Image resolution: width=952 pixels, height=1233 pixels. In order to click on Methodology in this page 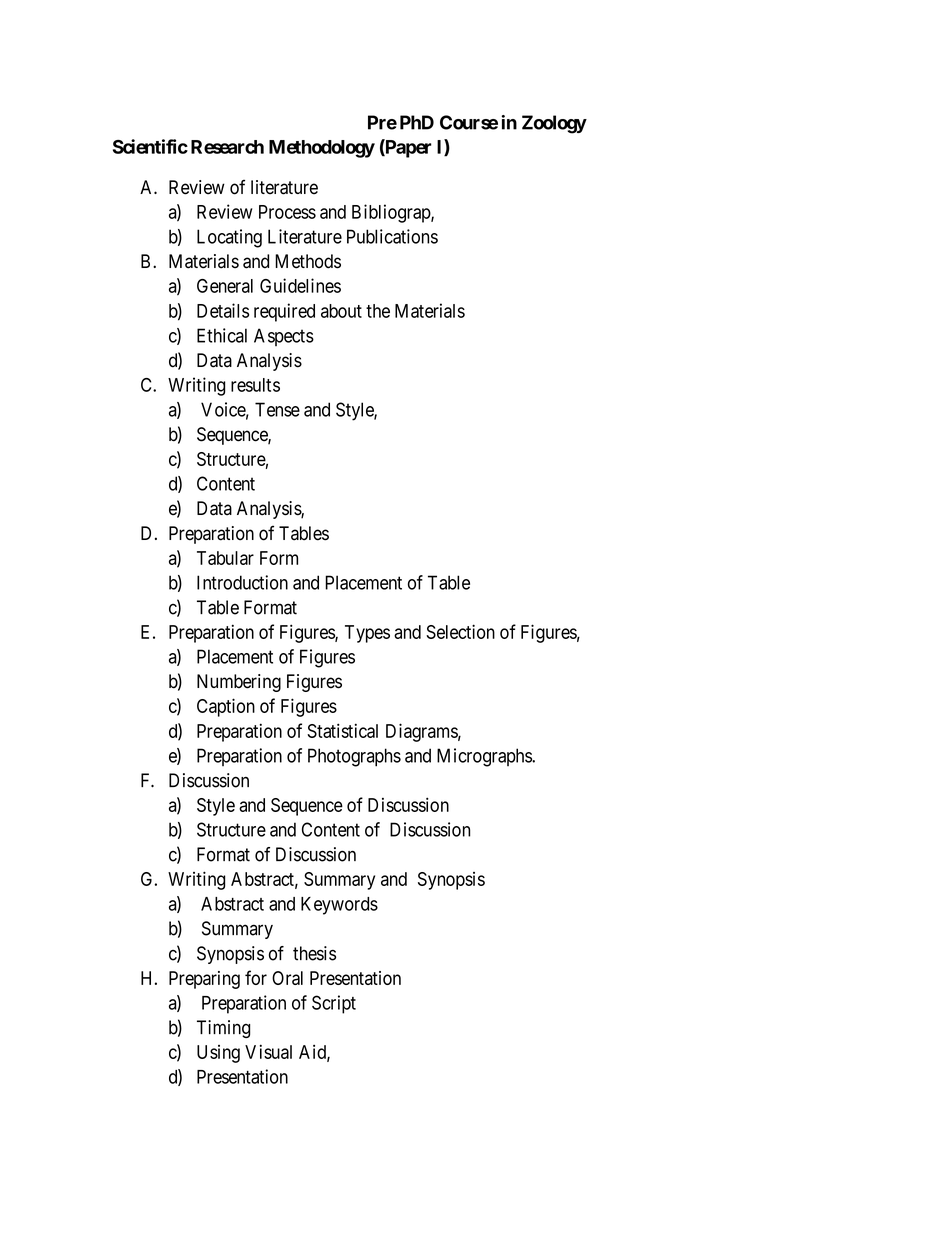, I will do `click(322, 149)`.
